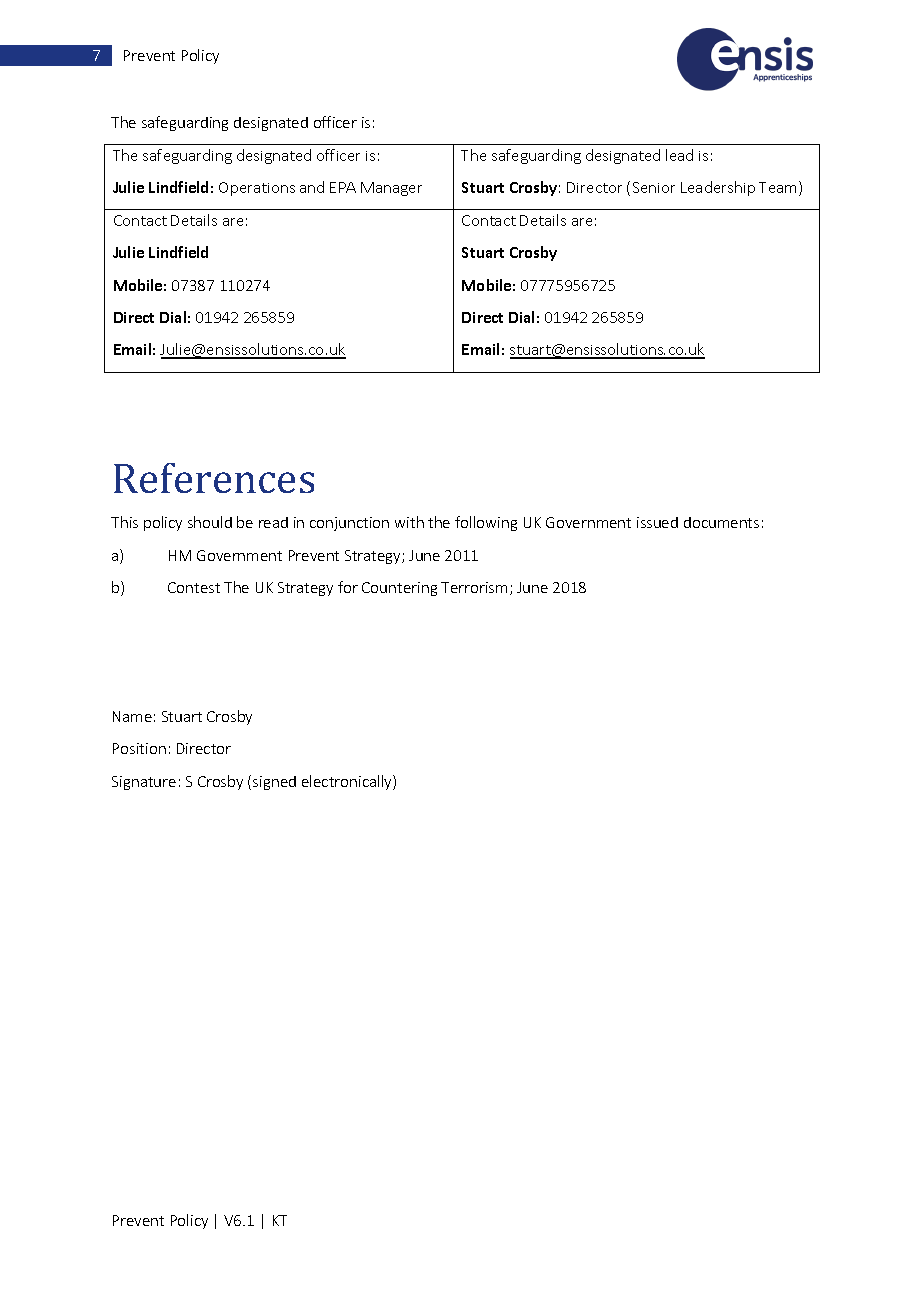 Image resolution: width=924 pixels, height=1308 pixels. What do you see at coordinates (194, 587) in the screenshot?
I see `Contest` at bounding box center [194, 587].
